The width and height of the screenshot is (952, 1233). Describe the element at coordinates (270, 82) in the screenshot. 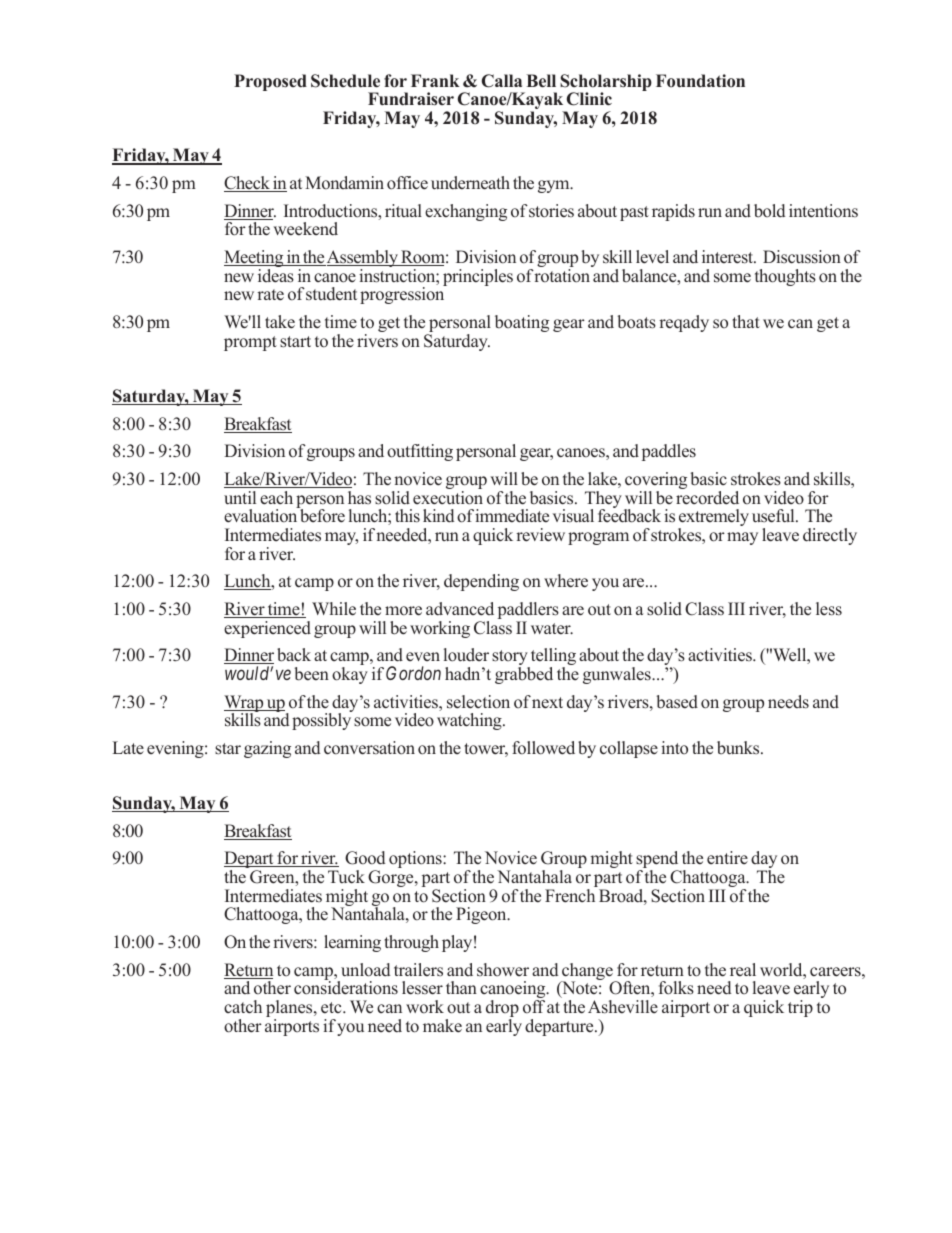

I see `Proposed` at that location.
